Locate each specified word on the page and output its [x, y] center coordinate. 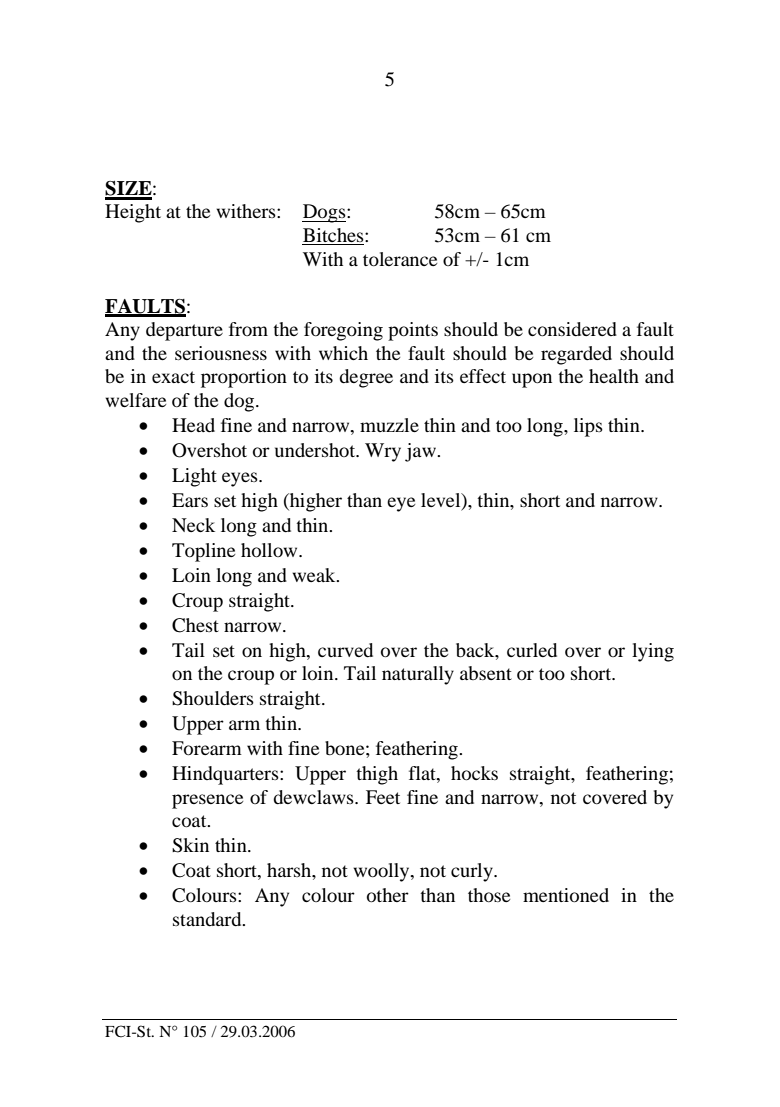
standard [208, 919]
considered [572, 329]
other [388, 895]
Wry [383, 452]
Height [133, 213]
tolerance [400, 259]
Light [194, 477]
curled [532, 650]
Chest [195, 625]
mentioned [566, 895]
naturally [418, 675]
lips [588, 427]
